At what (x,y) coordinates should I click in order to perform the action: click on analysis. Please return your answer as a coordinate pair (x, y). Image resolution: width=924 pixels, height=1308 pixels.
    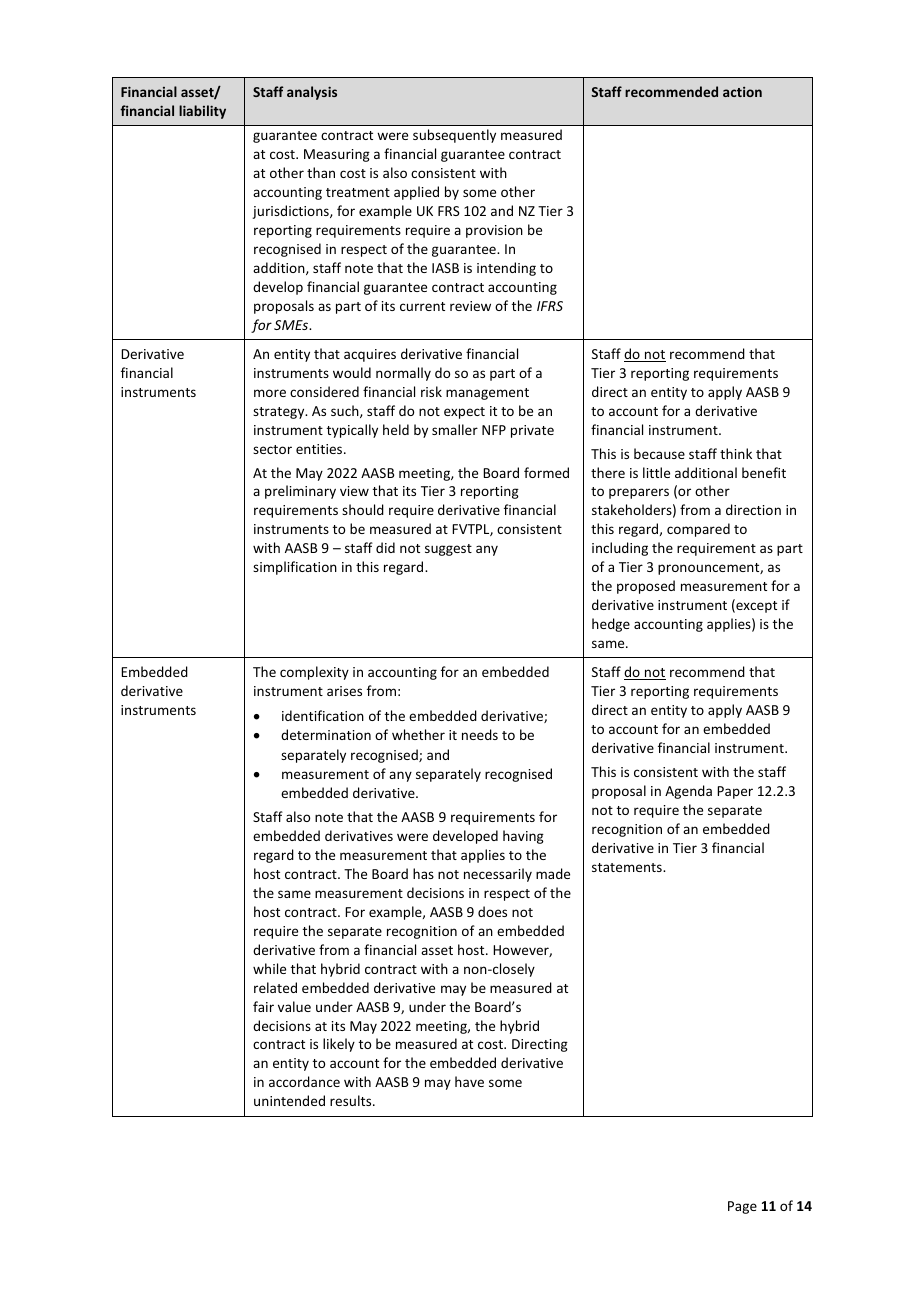
    Looking at the image, I should click on (312, 93).
